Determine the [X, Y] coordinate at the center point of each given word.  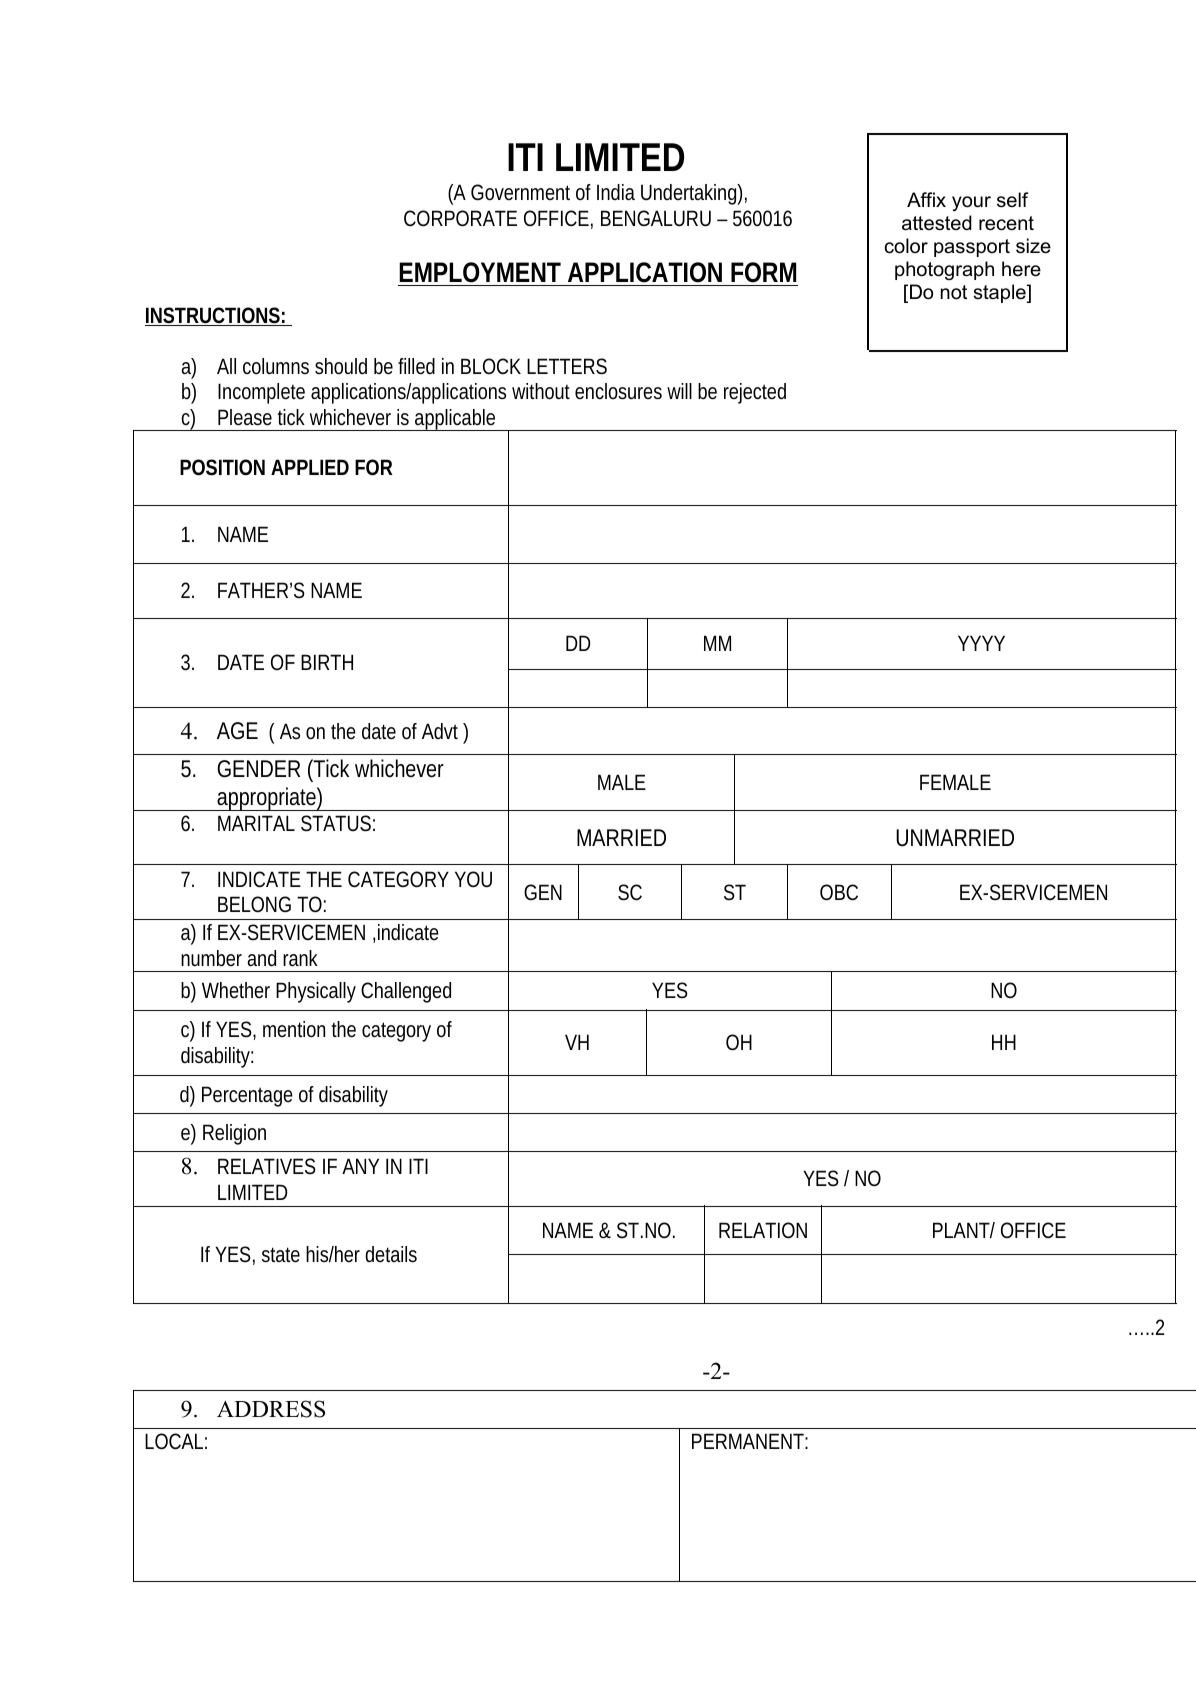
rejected [755, 393]
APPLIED [310, 467]
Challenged [406, 992]
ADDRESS [271, 1409]
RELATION [763, 1230]
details [391, 1254]
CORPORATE [460, 218]
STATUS [336, 823]
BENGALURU [656, 218]
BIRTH [327, 662]
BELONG [254, 904]
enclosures [618, 391]
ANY [360, 1166]
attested [937, 223]
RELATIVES [267, 1166]
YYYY [981, 643]
